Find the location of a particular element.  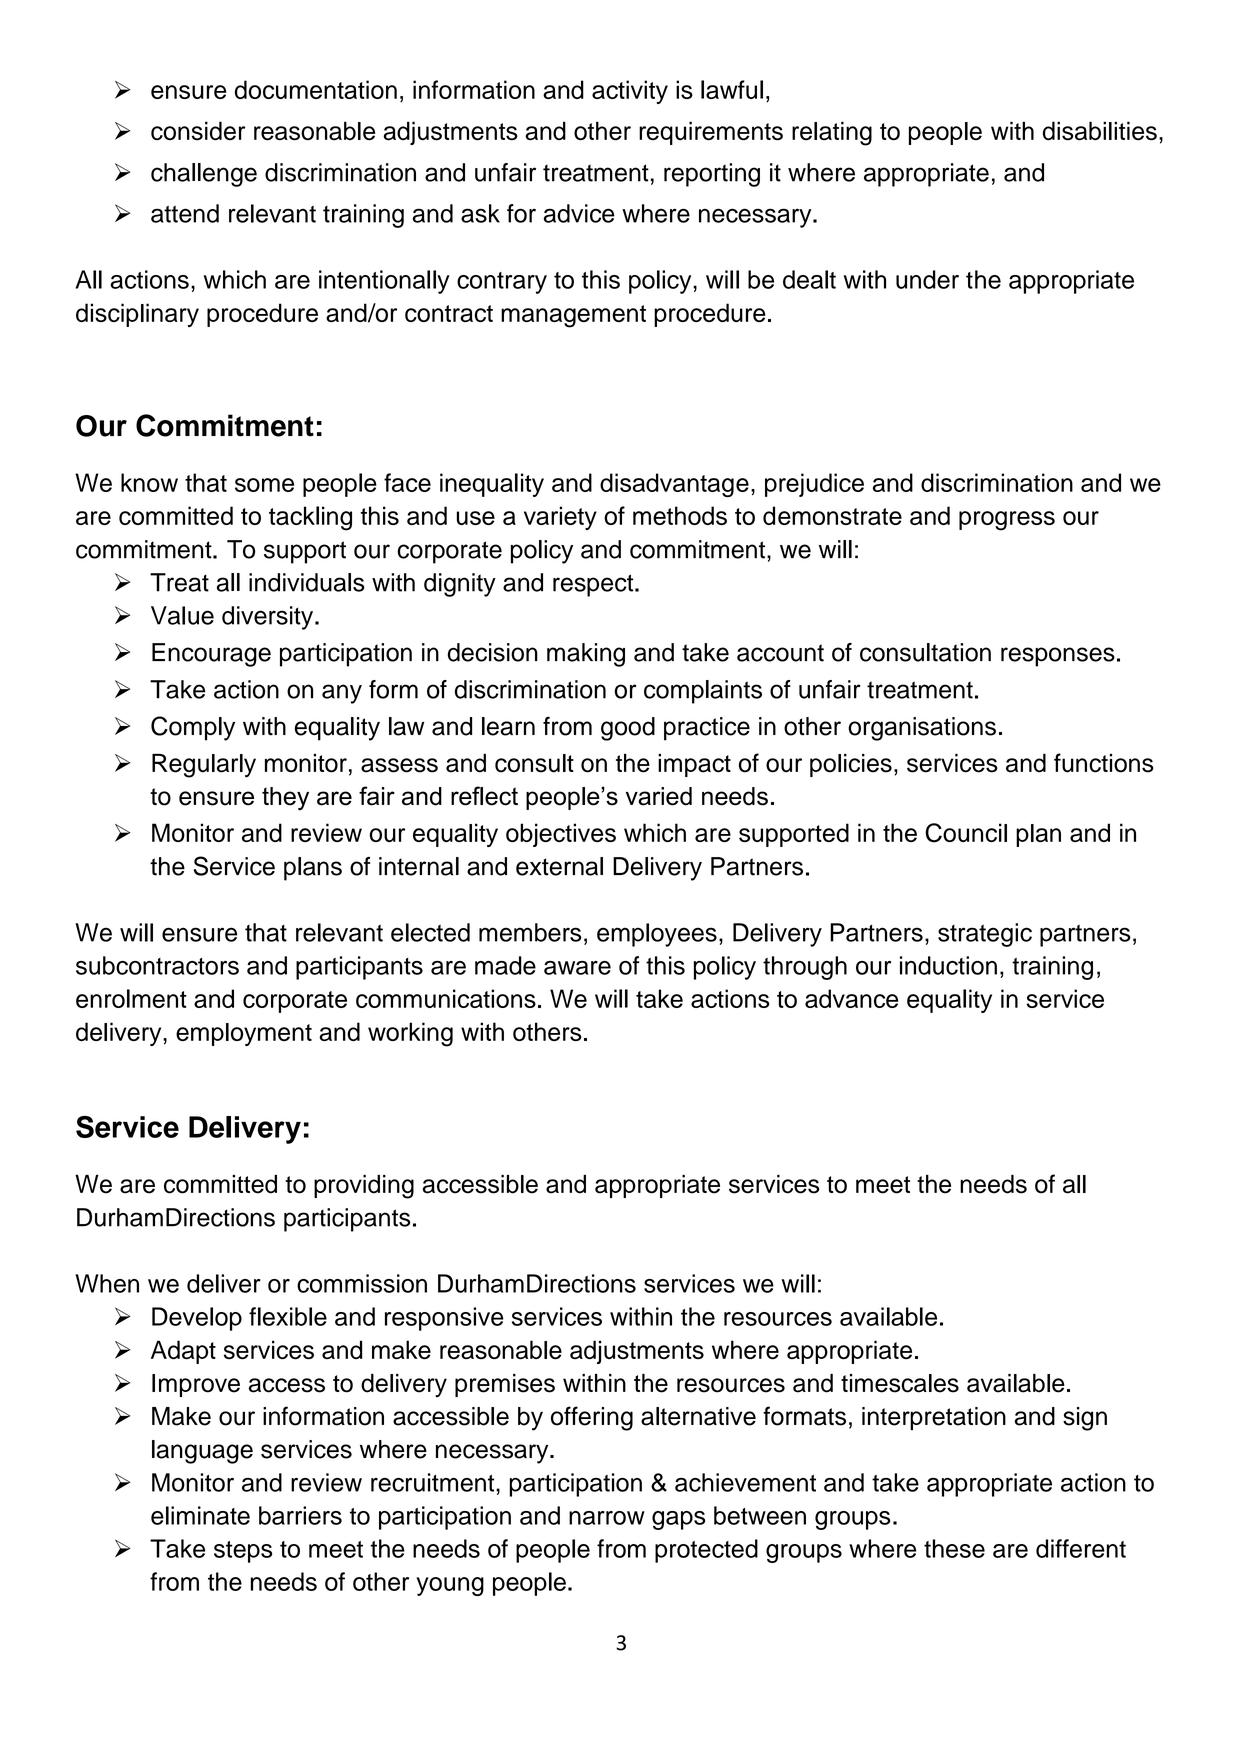

they is located at coordinates (285, 799).
